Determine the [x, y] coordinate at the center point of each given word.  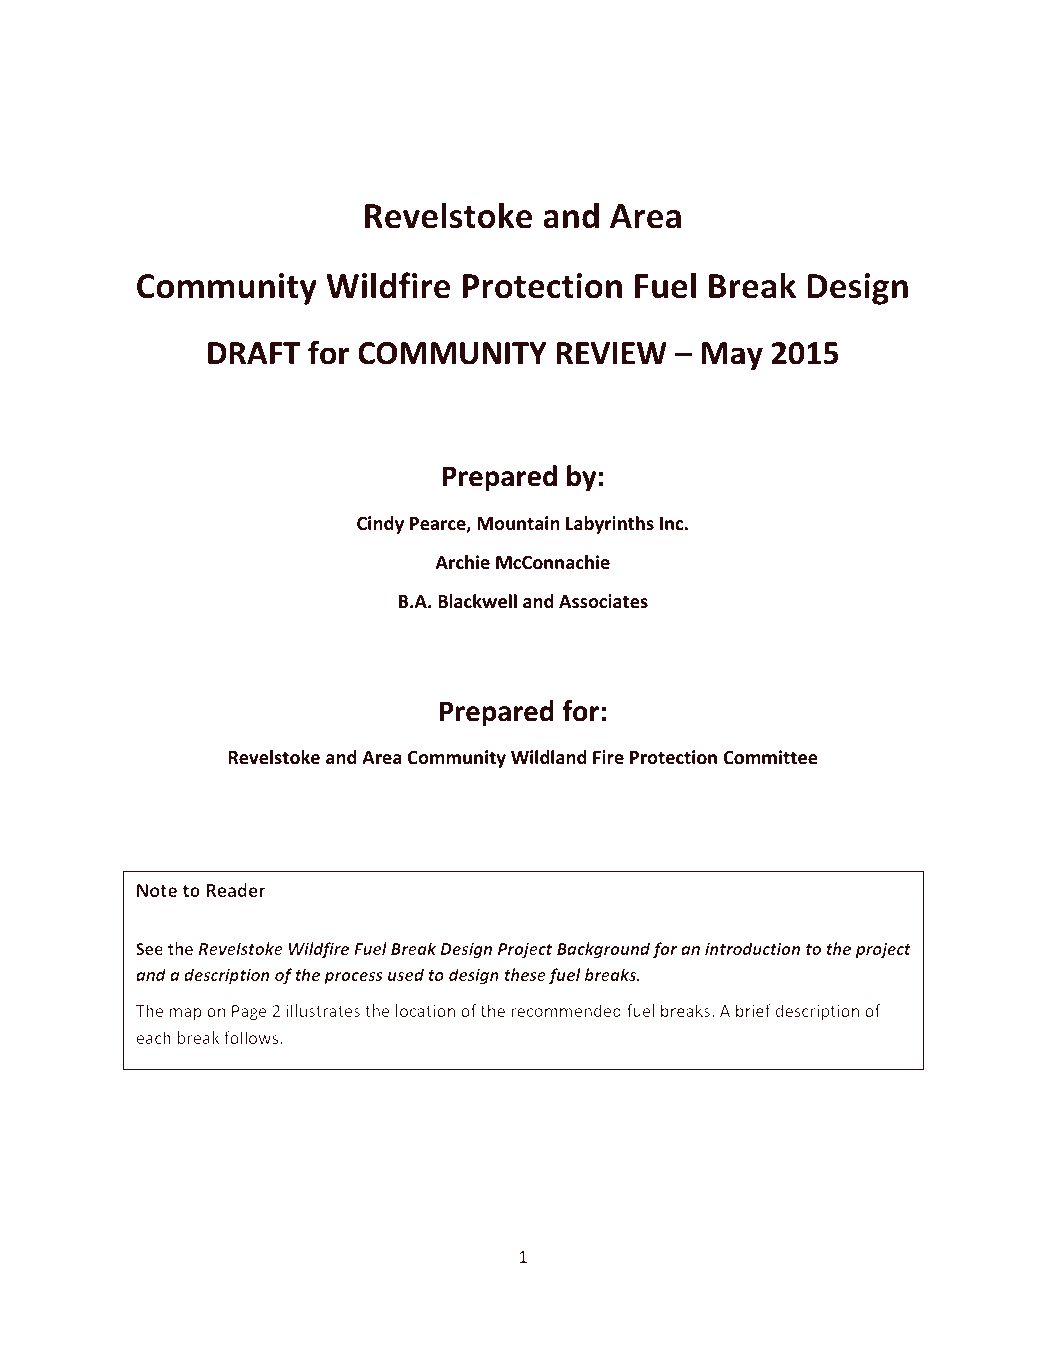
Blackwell [477, 601]
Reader [235, 890]
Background [603, 950]
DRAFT [254, 353]
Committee [771, 757]
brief [753, 1010]
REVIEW [612, 353]
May [732, 356]
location [425, 1010]
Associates [603, 601]
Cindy [380, 525]
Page [249, 1013]
